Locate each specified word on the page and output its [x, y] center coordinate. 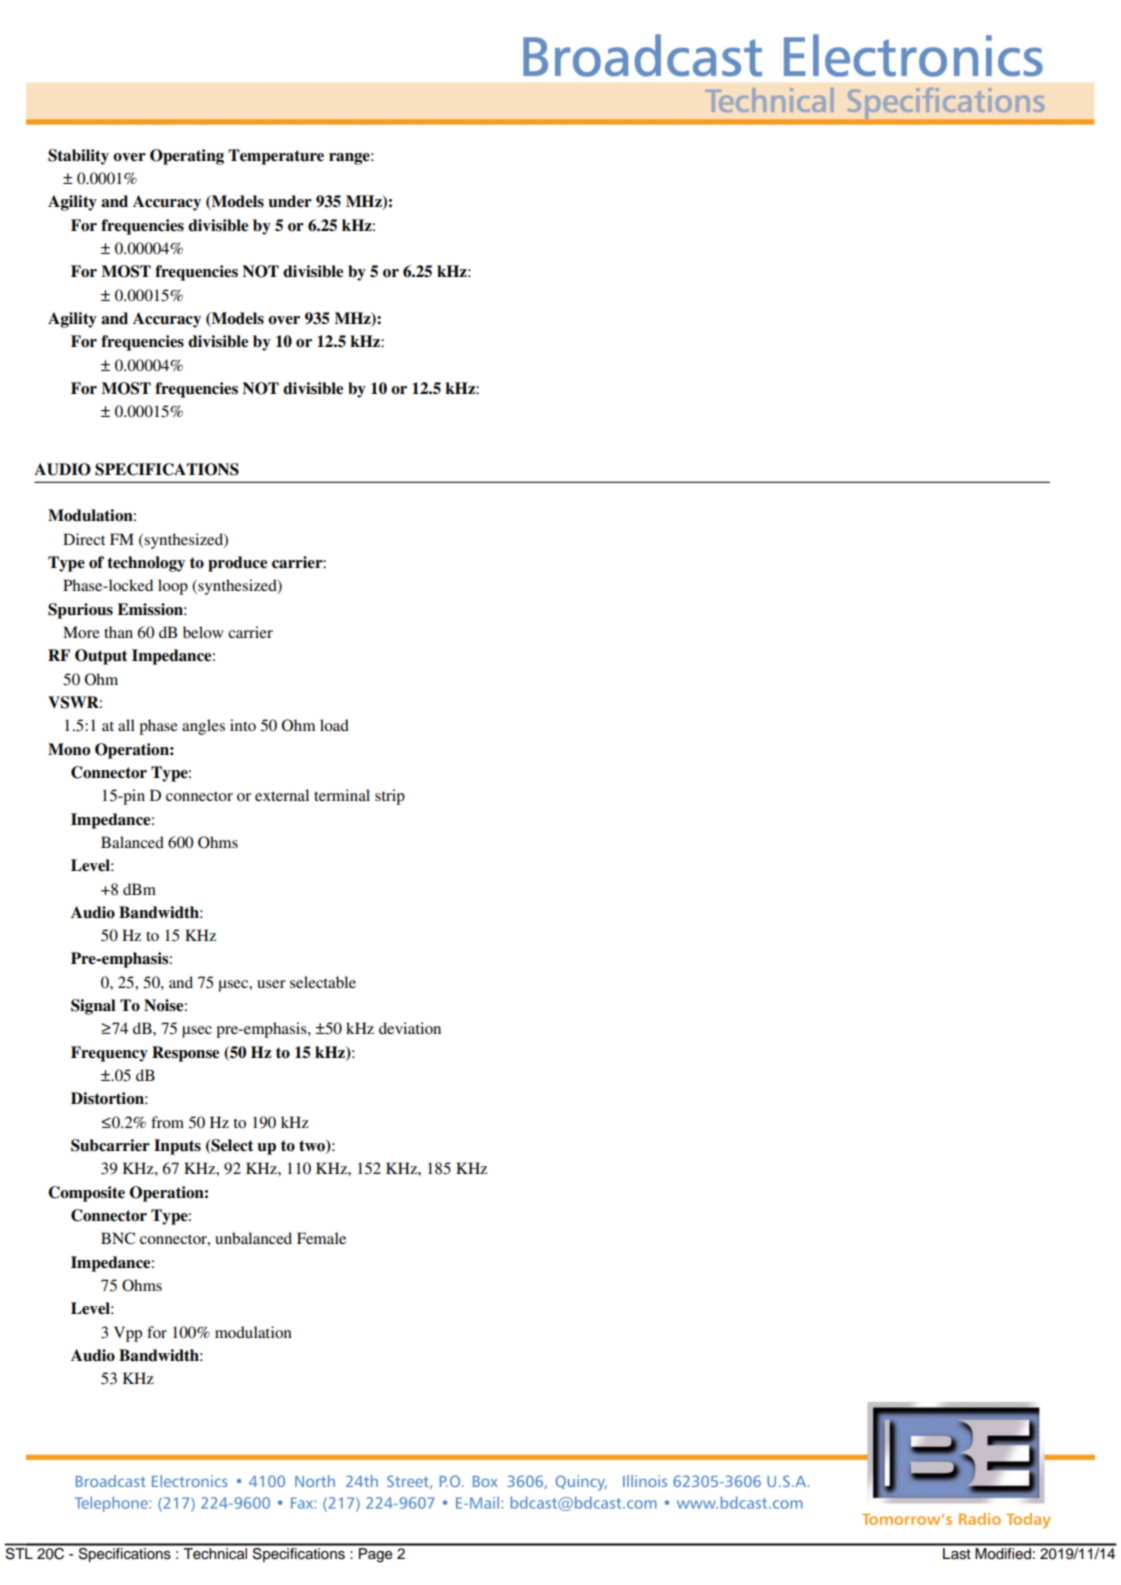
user [271, 984]
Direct [84, 539]
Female [321, 1238]
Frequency [109, 1054]
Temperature [276, 157]
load [334, 725]
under [290, 201]
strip [390, 797]
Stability [78, 157]
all [126, 725]
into [243, 725]
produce [237, 564]
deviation [410, 1028]
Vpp [128, 1334]
